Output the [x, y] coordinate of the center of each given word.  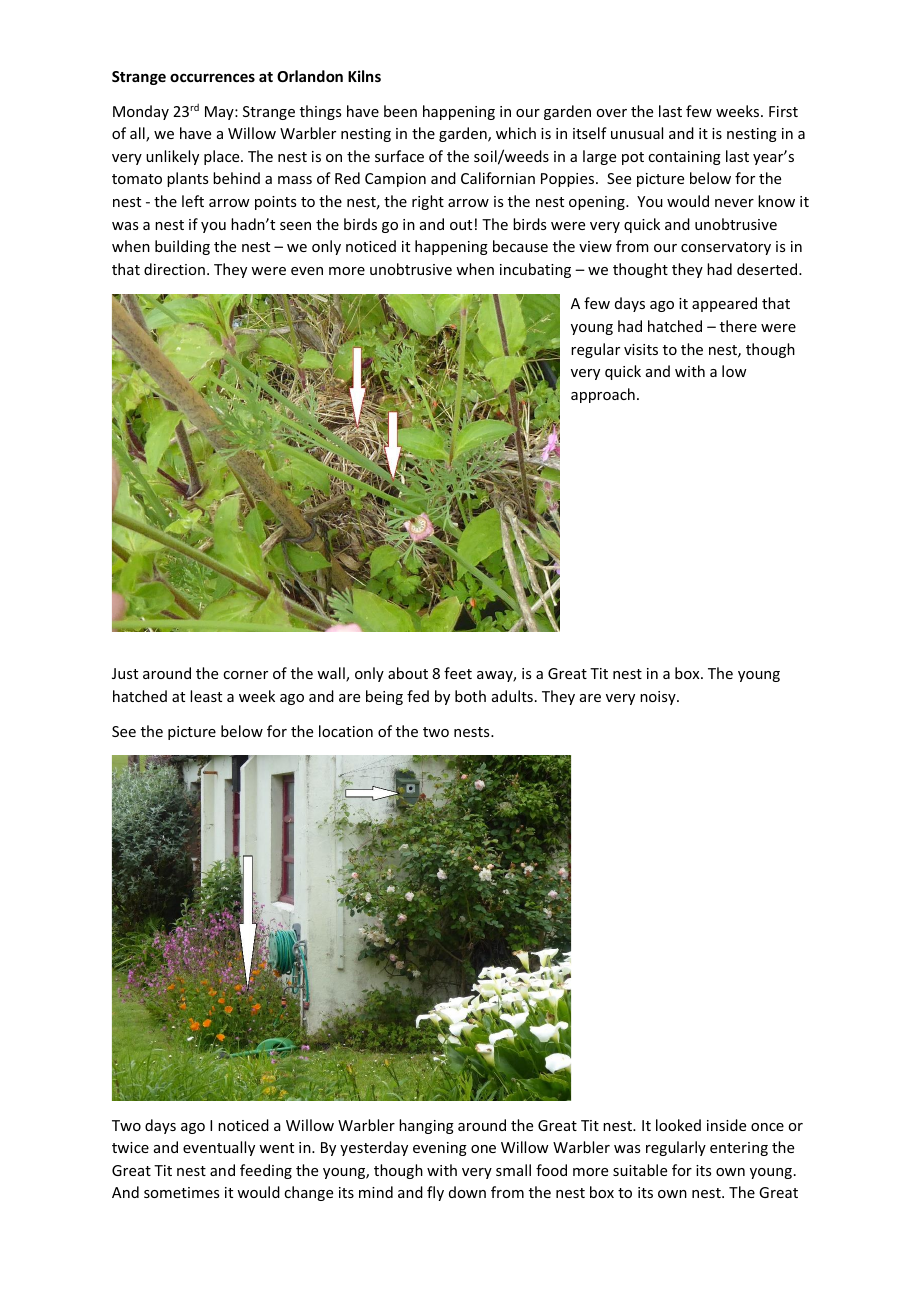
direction [174, 269]
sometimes [181, 1192]
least [206, 696]
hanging [426, 1126]
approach [603, 395]
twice [130, 1147]
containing [684, 158]
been [400, 111]
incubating [535, 270]
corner [245, 675]
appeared [724, 304]
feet [458, 673]
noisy [659, 698]
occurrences [212, 77]
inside [726, 1125]
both [470, 696]
